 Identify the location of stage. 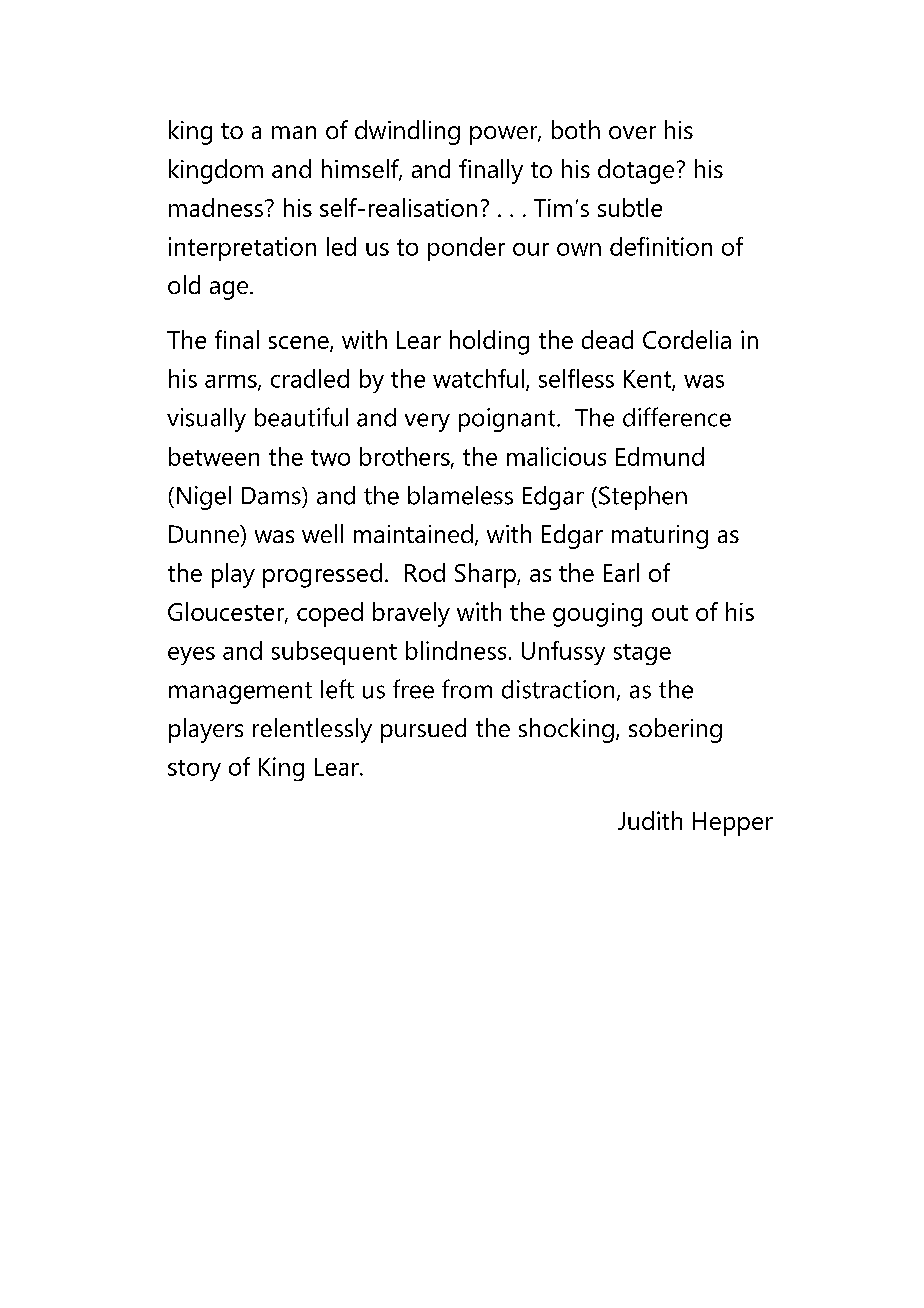
(642, 654).
